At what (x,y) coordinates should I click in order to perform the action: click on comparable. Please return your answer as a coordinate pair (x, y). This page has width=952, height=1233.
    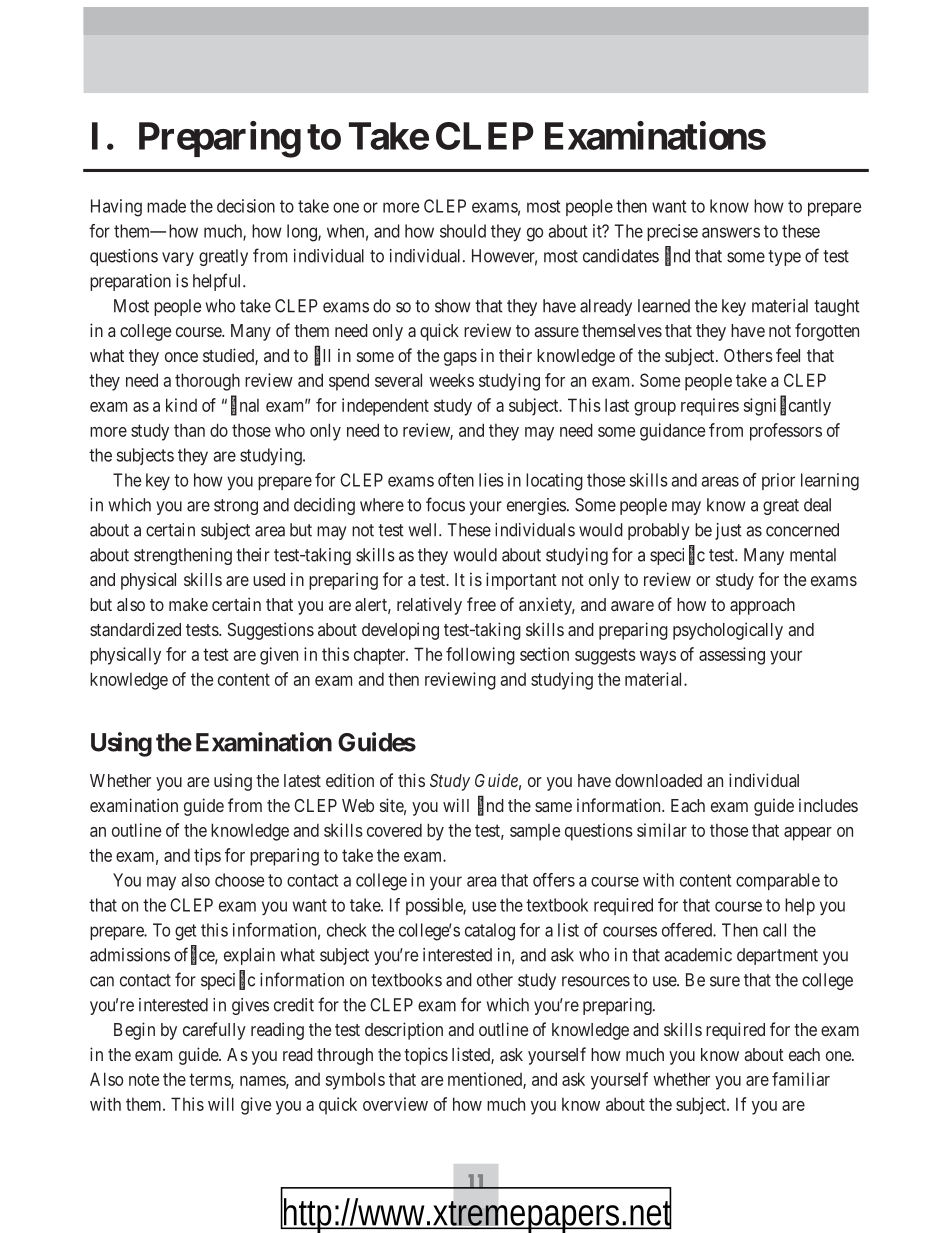
    Looking at the image, I should click on (778, 881).
